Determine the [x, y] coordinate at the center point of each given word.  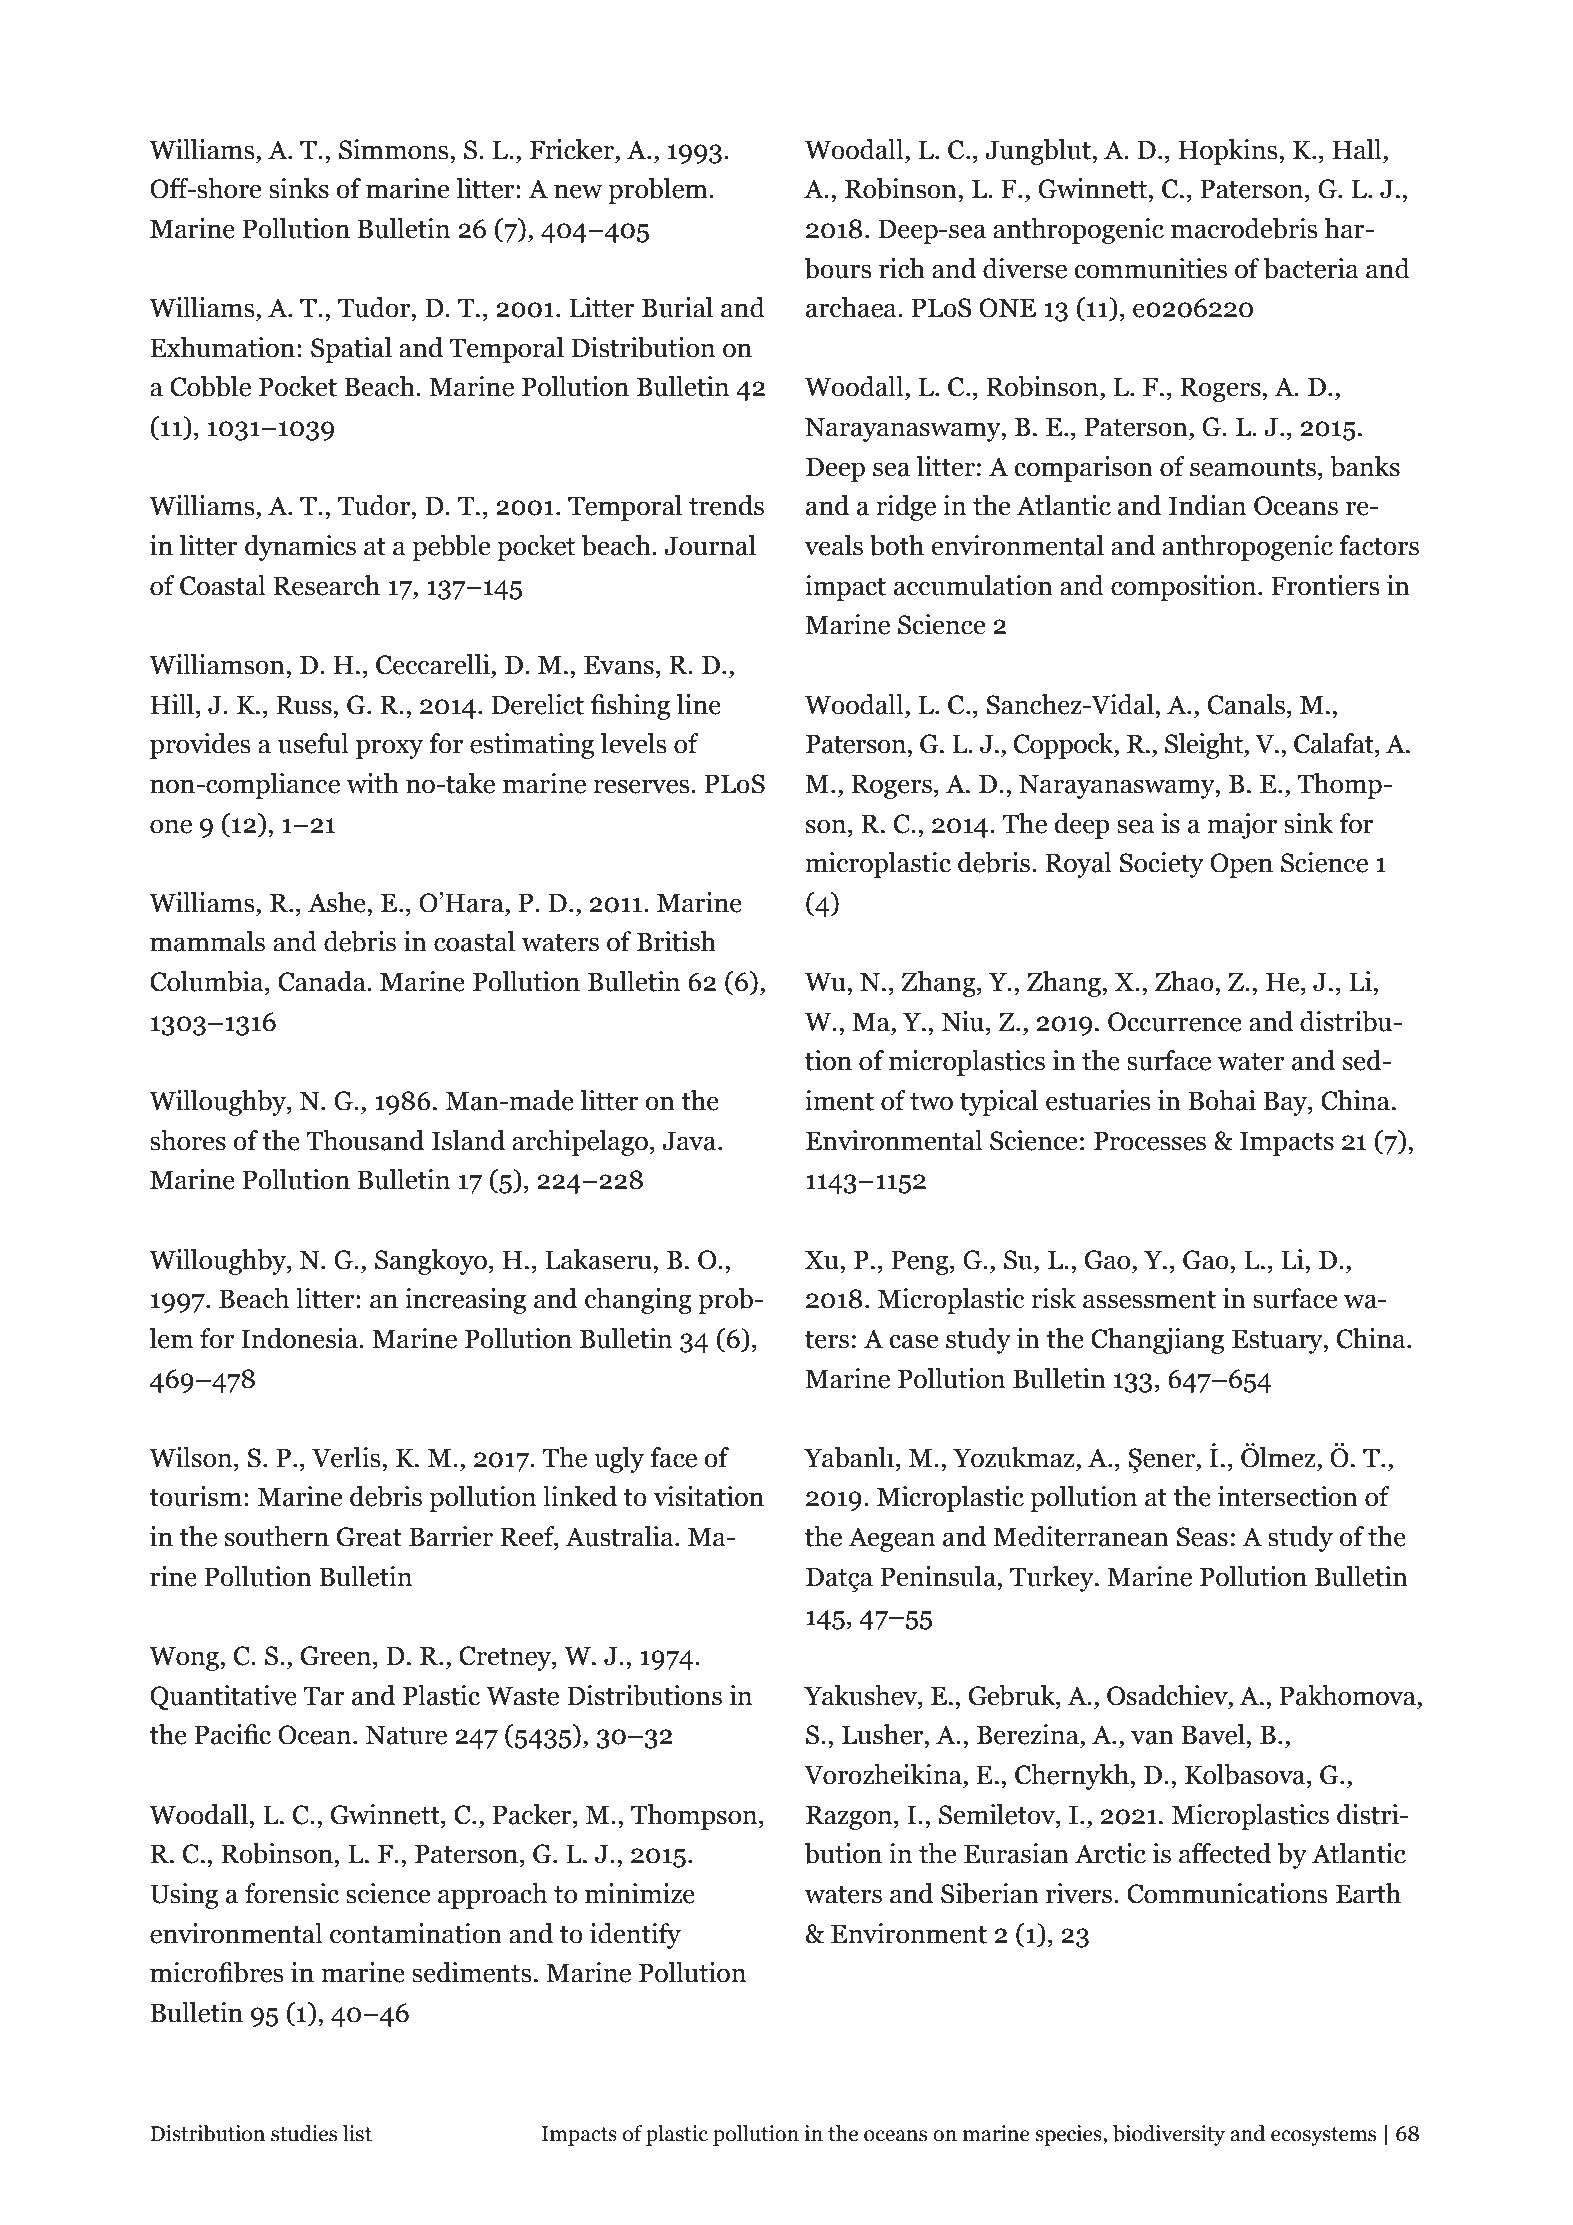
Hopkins [1229, 152]
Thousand [365, 1140]
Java [690, 1141]
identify [635, 1936]
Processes [1150, 1141]
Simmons [393, 149]
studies [304, 2133]
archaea [852, 307]
